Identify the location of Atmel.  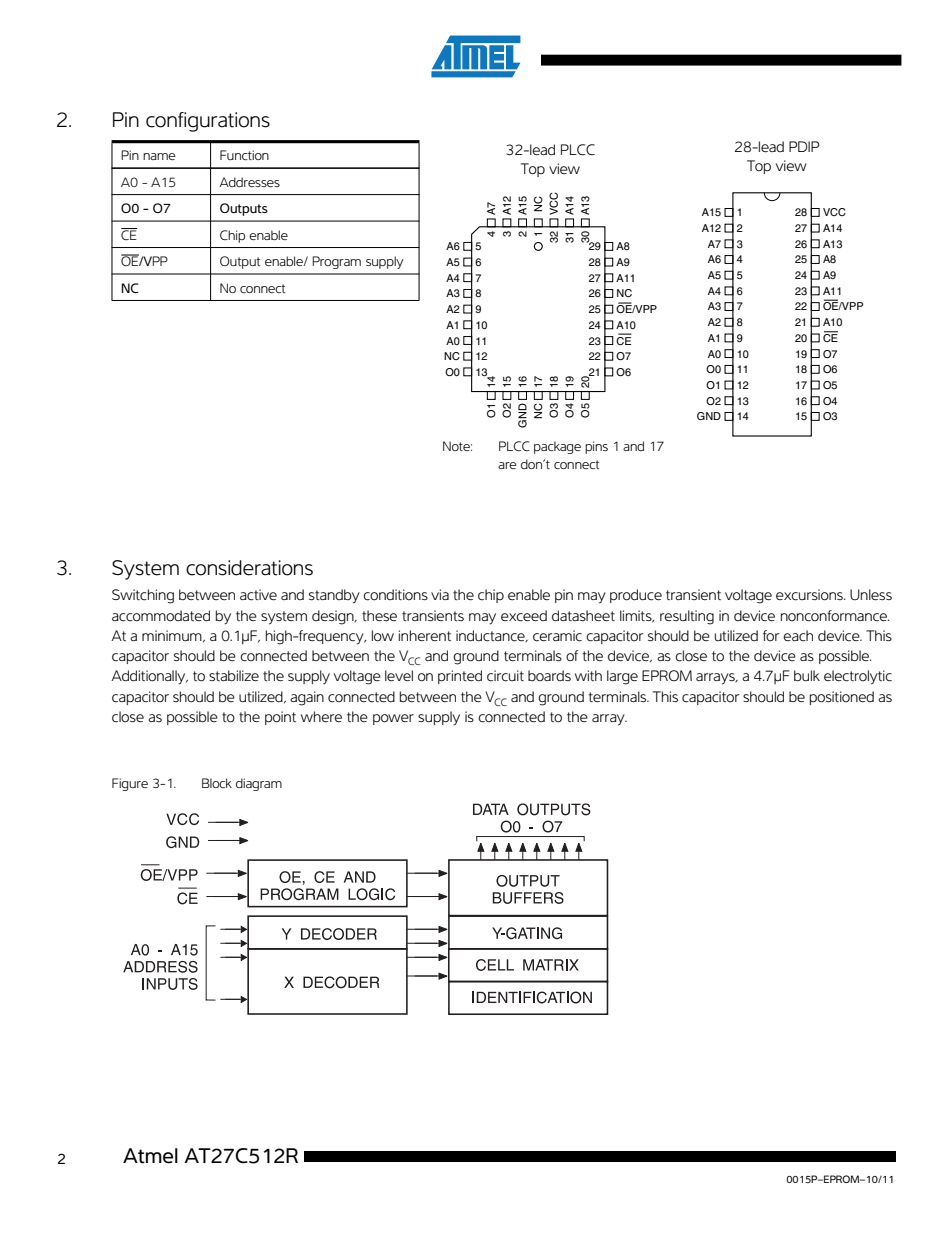
(150, 1156).
